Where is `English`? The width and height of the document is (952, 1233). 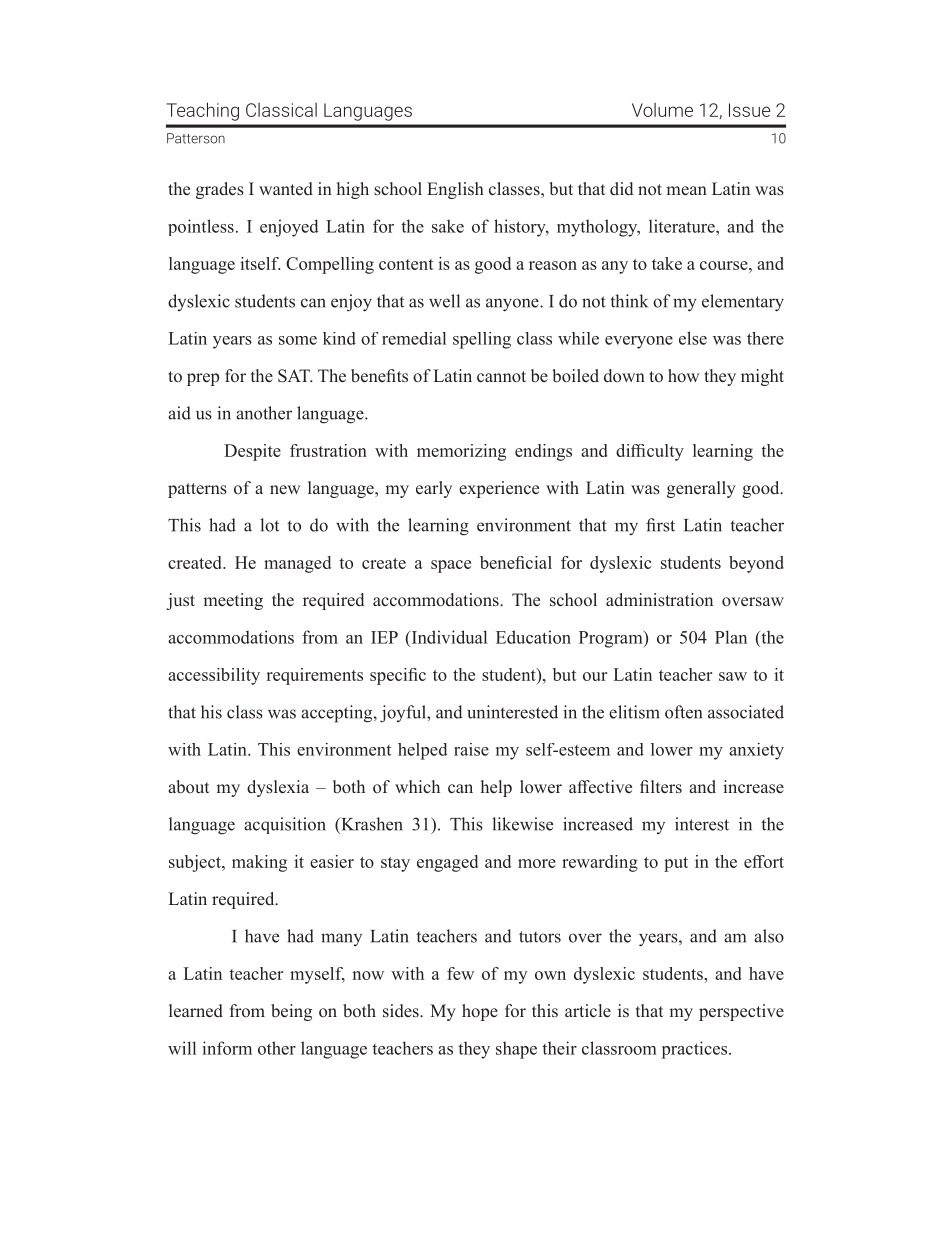 English is located at coordinates (455, 190).
